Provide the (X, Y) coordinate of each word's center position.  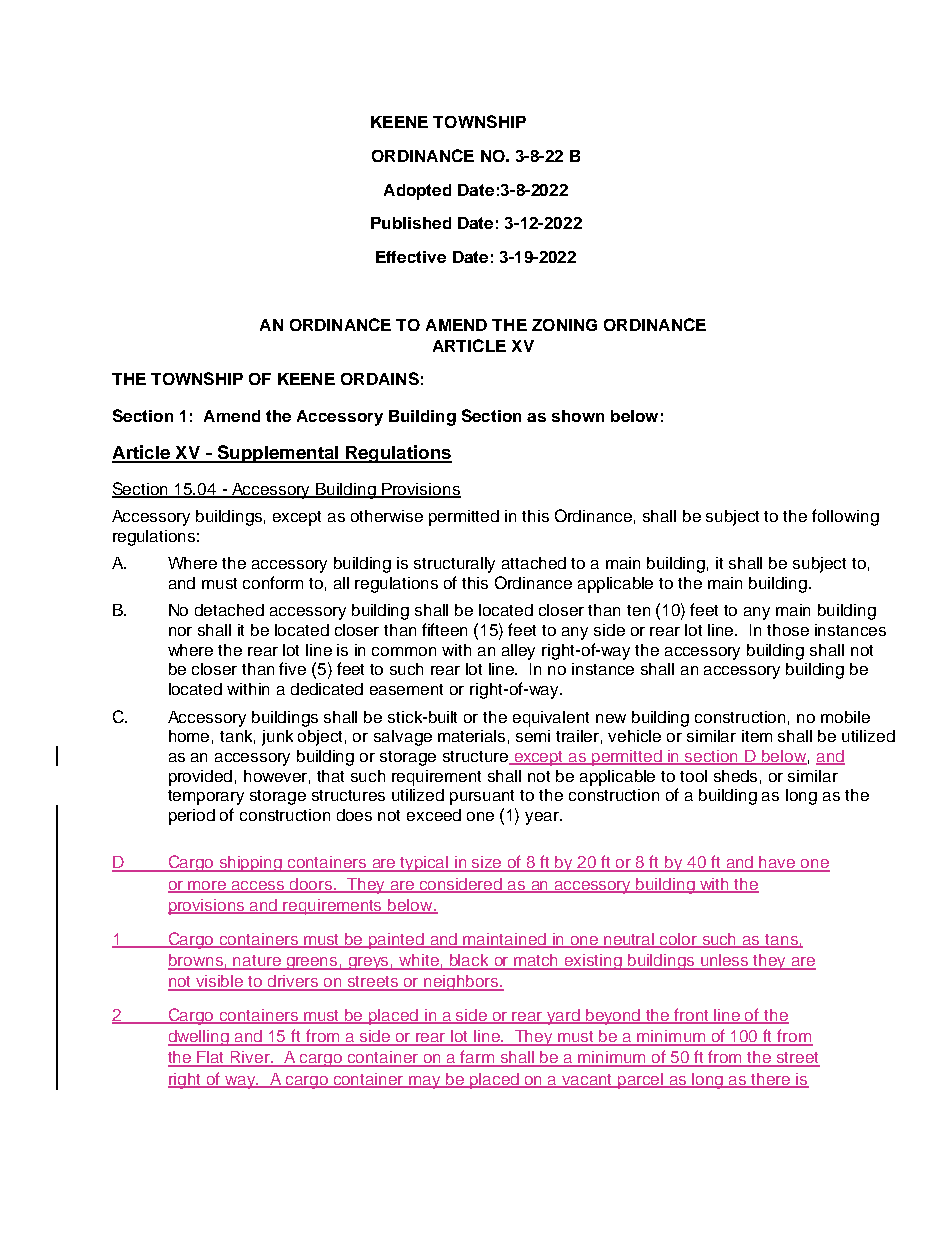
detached (229, 610)
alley (518, 652)
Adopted (417, 192)
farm (478, 1058)
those (788, 630)
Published (411, 223)
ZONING (564, 325)
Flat (211, 1058)
